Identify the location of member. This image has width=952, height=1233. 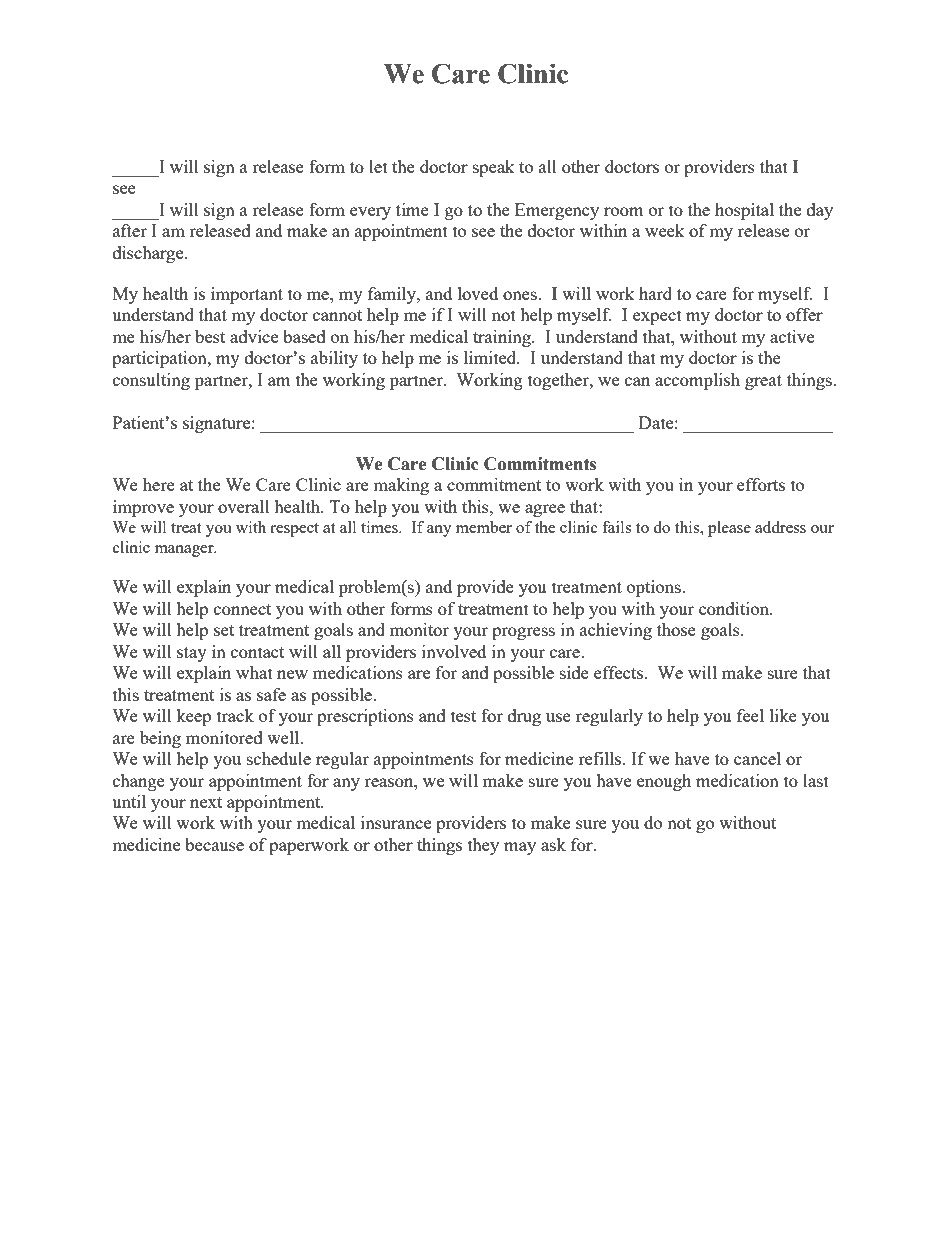
(484, 527).
